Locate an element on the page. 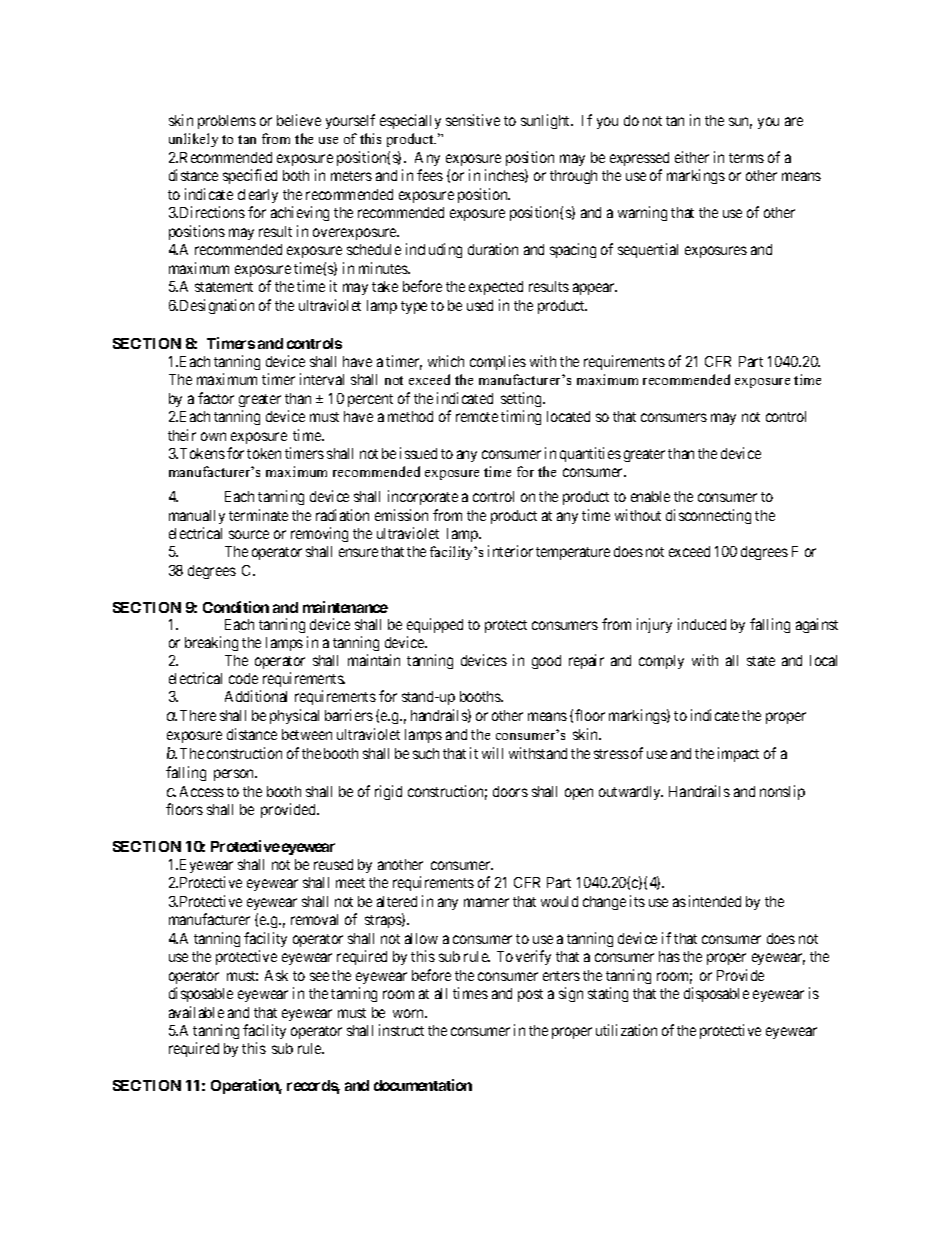 This page has height=1233, width=952. utilization is located at coordinates (626, 1030).
